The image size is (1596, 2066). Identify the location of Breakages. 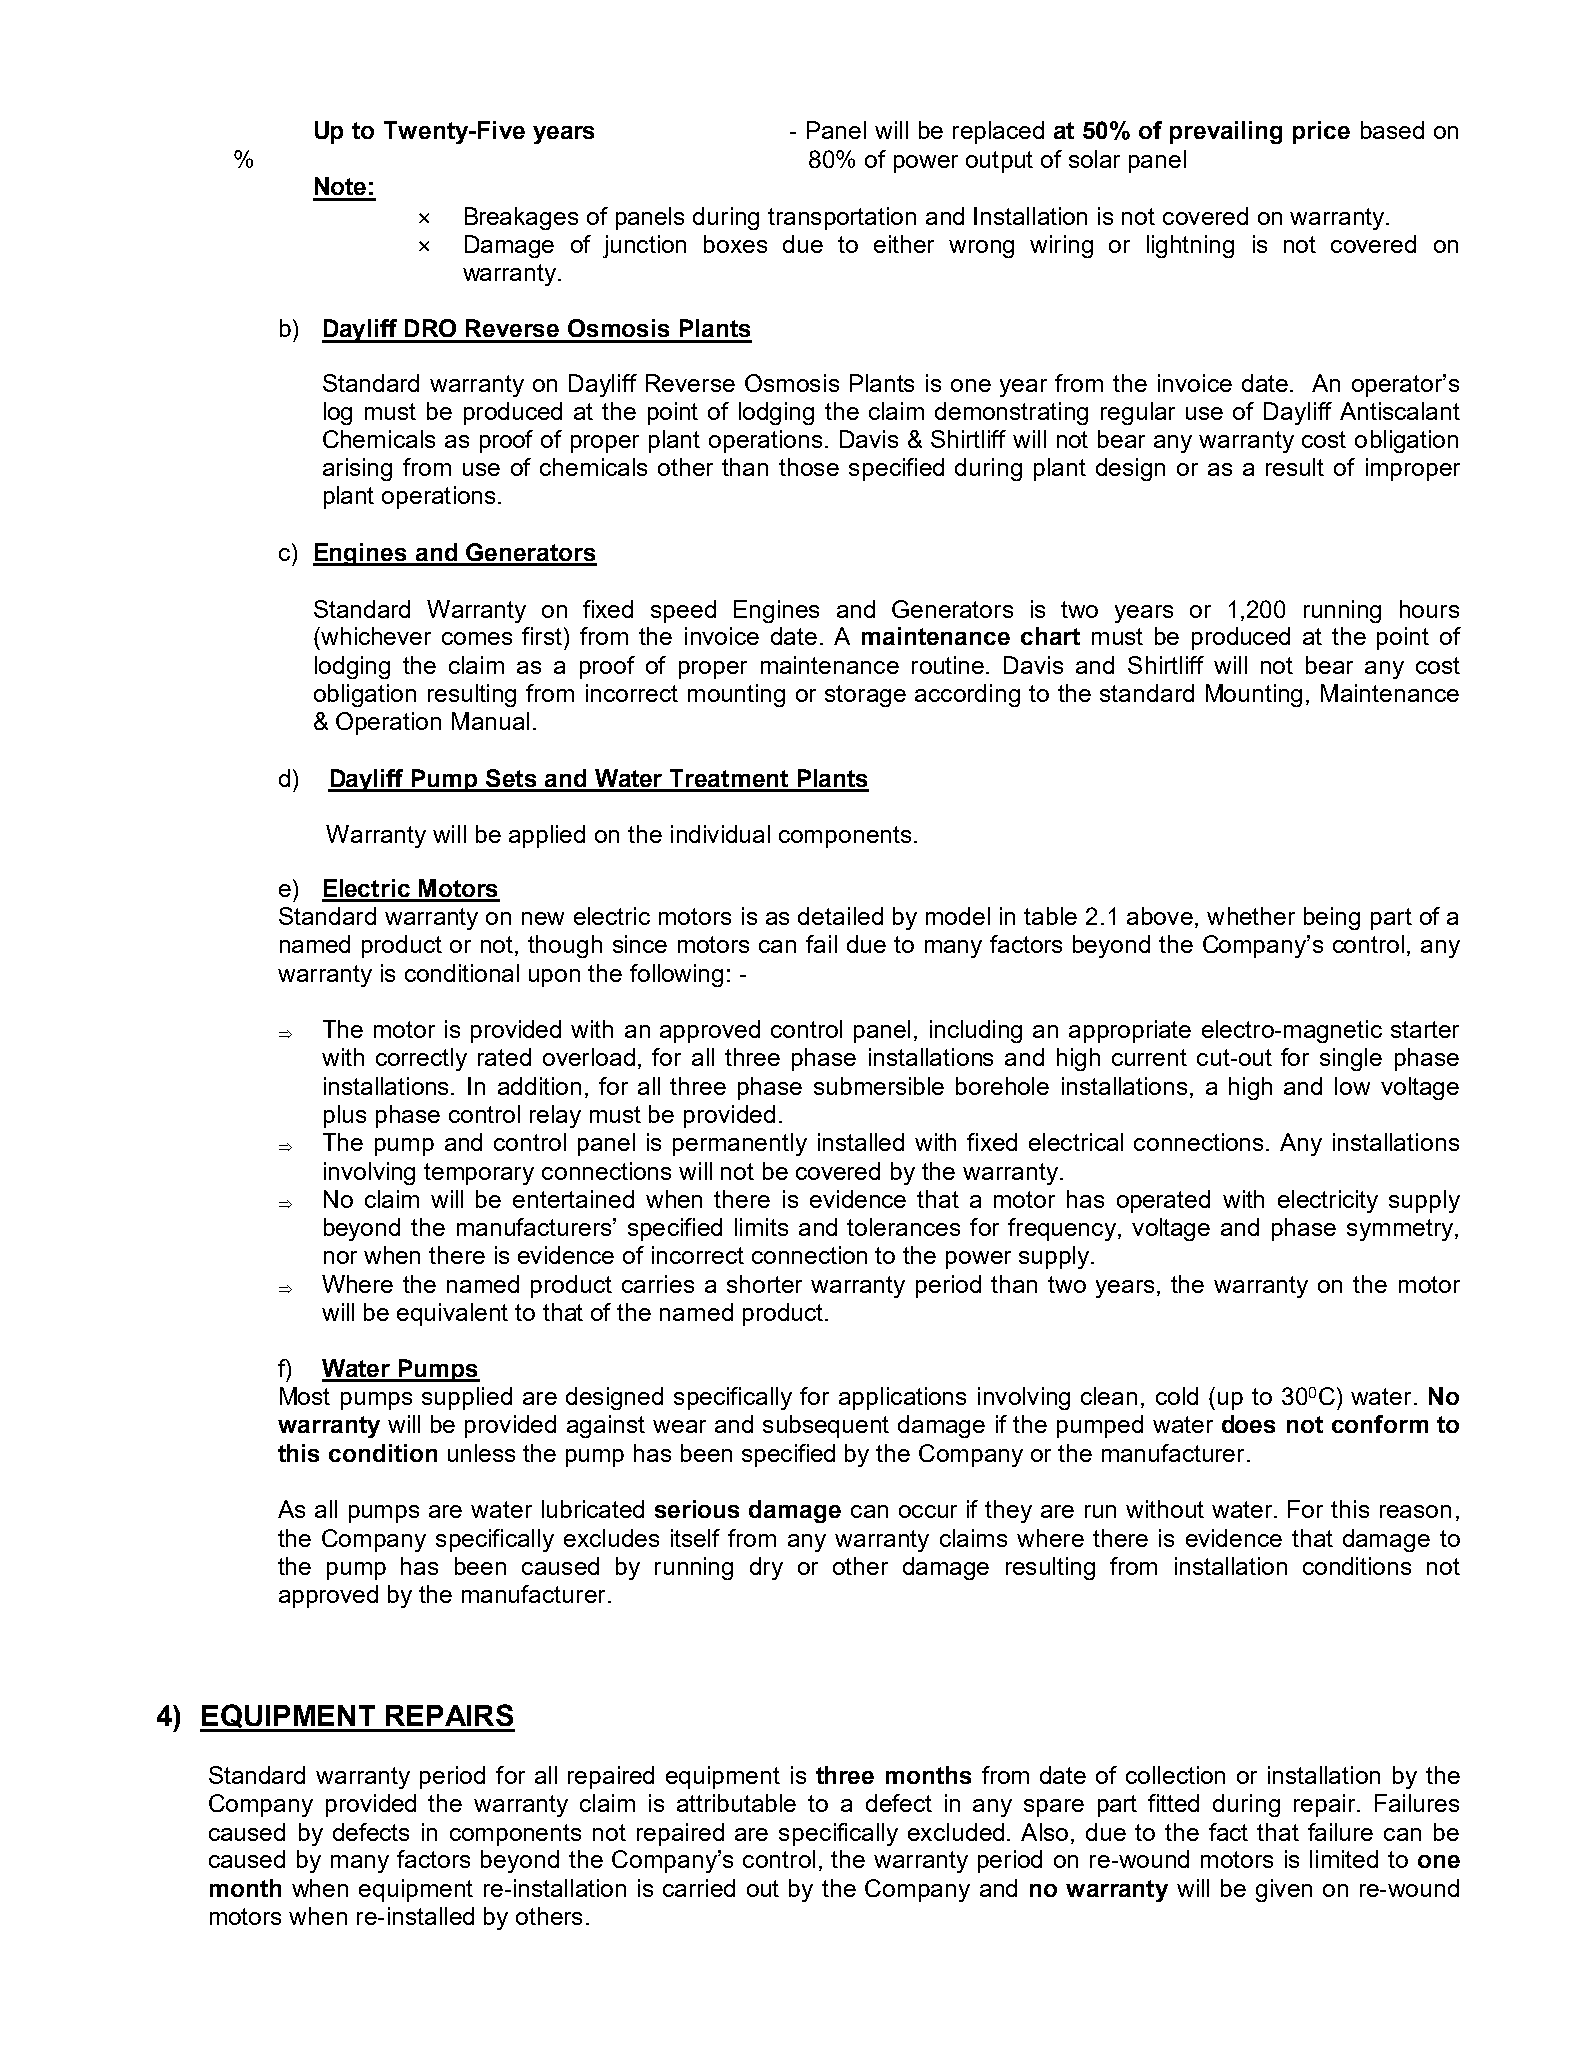
(521, 218).
